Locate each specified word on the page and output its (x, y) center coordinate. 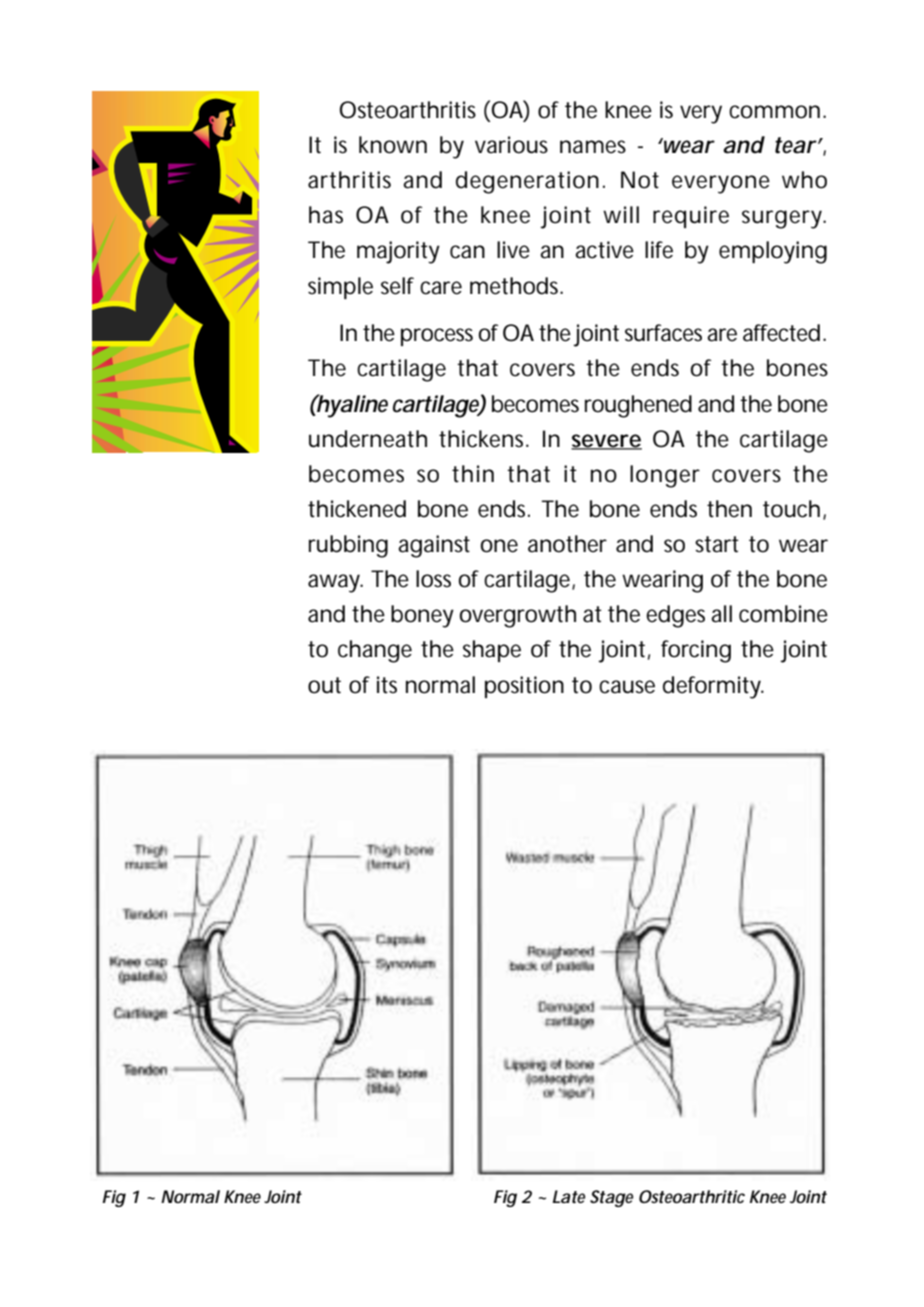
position (524, 687)
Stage (611, 1198)
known (393, 145)
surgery (784, 219)
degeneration (527, 182)
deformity (713, 687)
